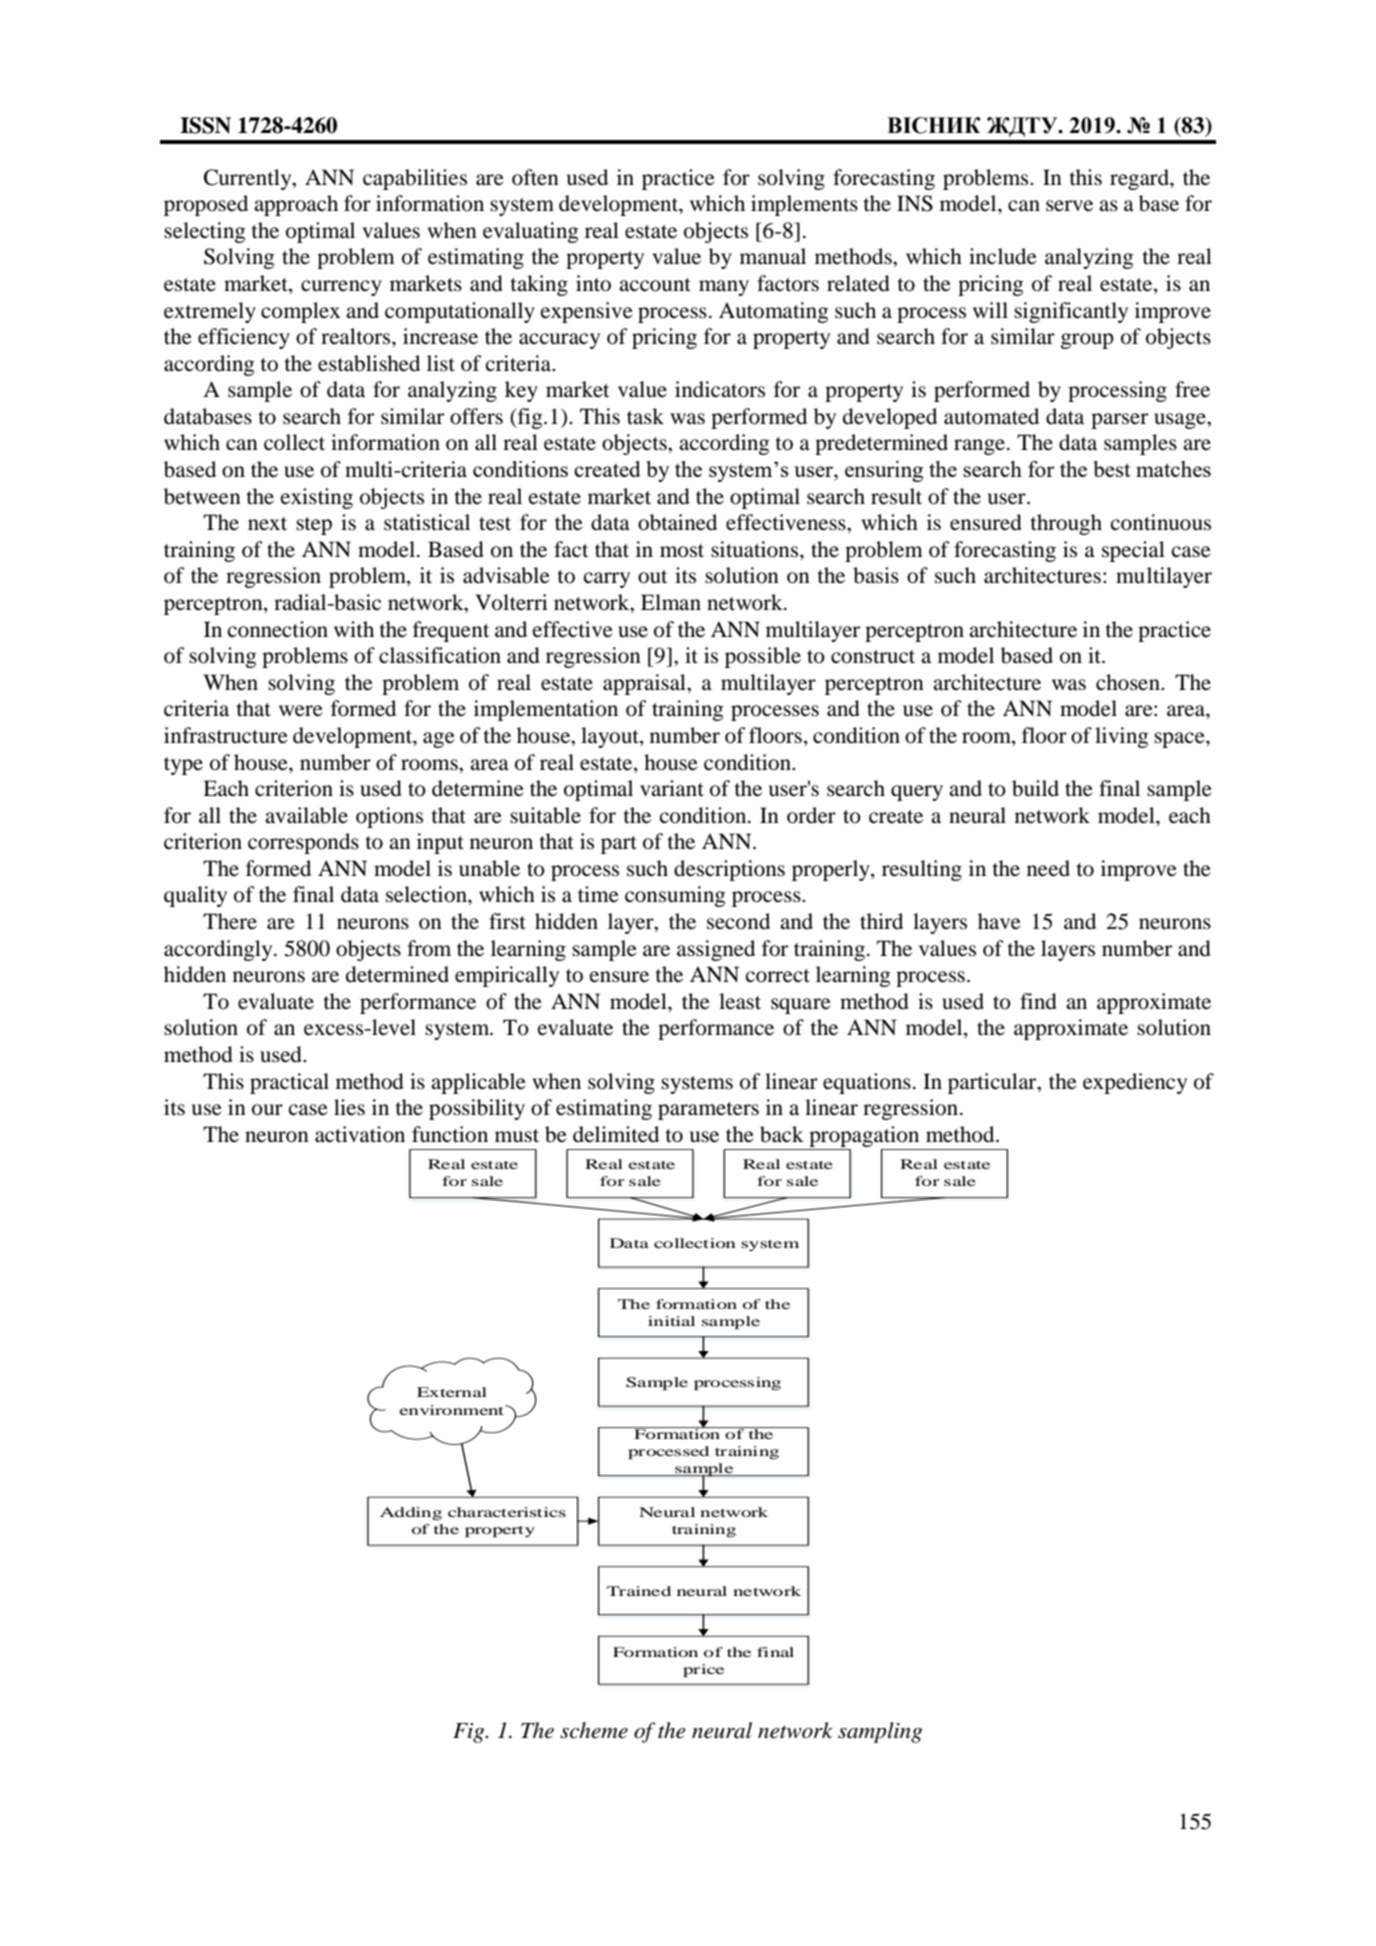  I want to click on serve, so click(1069, 206).
